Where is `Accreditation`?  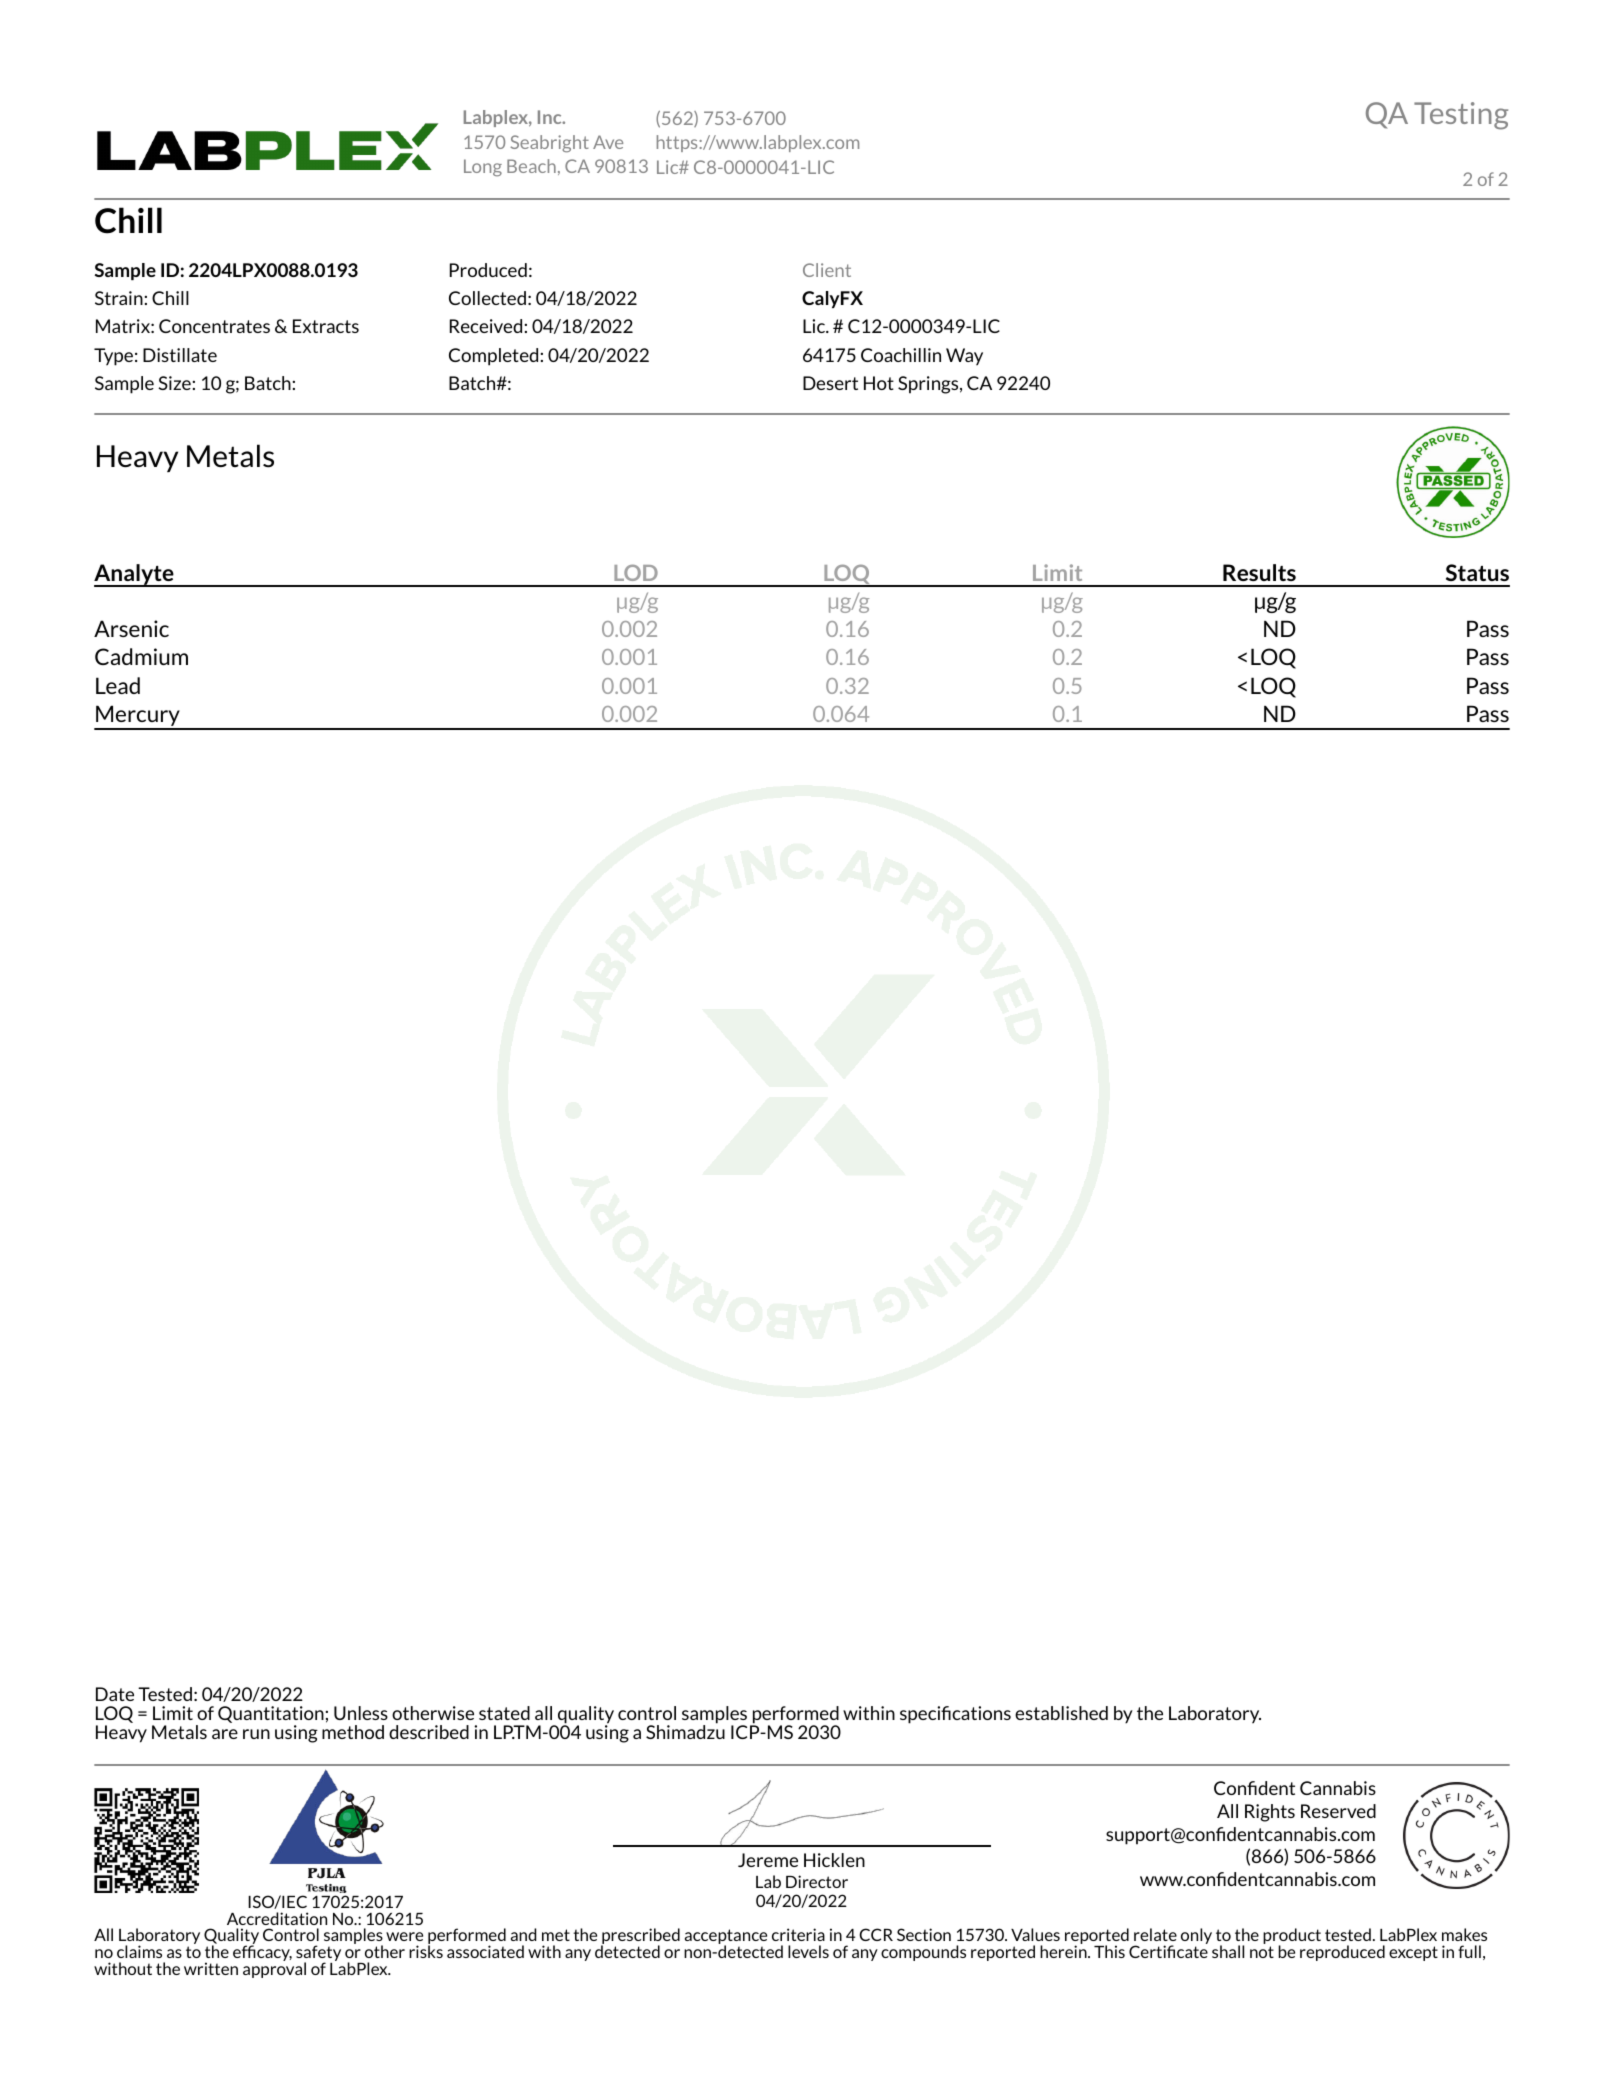 Accreditation is located at coordinates (277, 1920).
